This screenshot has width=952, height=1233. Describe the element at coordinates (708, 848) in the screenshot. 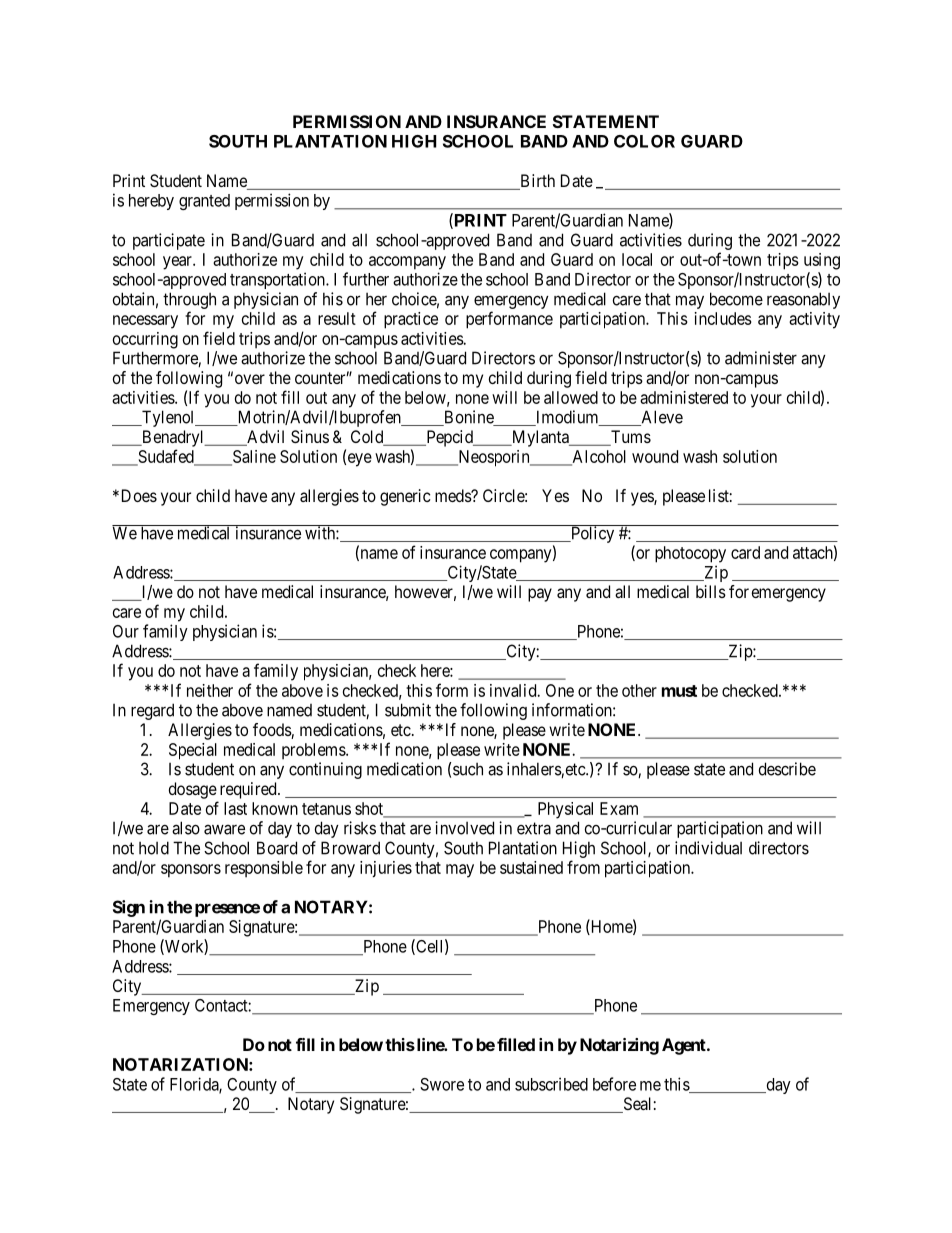

I see `individual` at that location.
